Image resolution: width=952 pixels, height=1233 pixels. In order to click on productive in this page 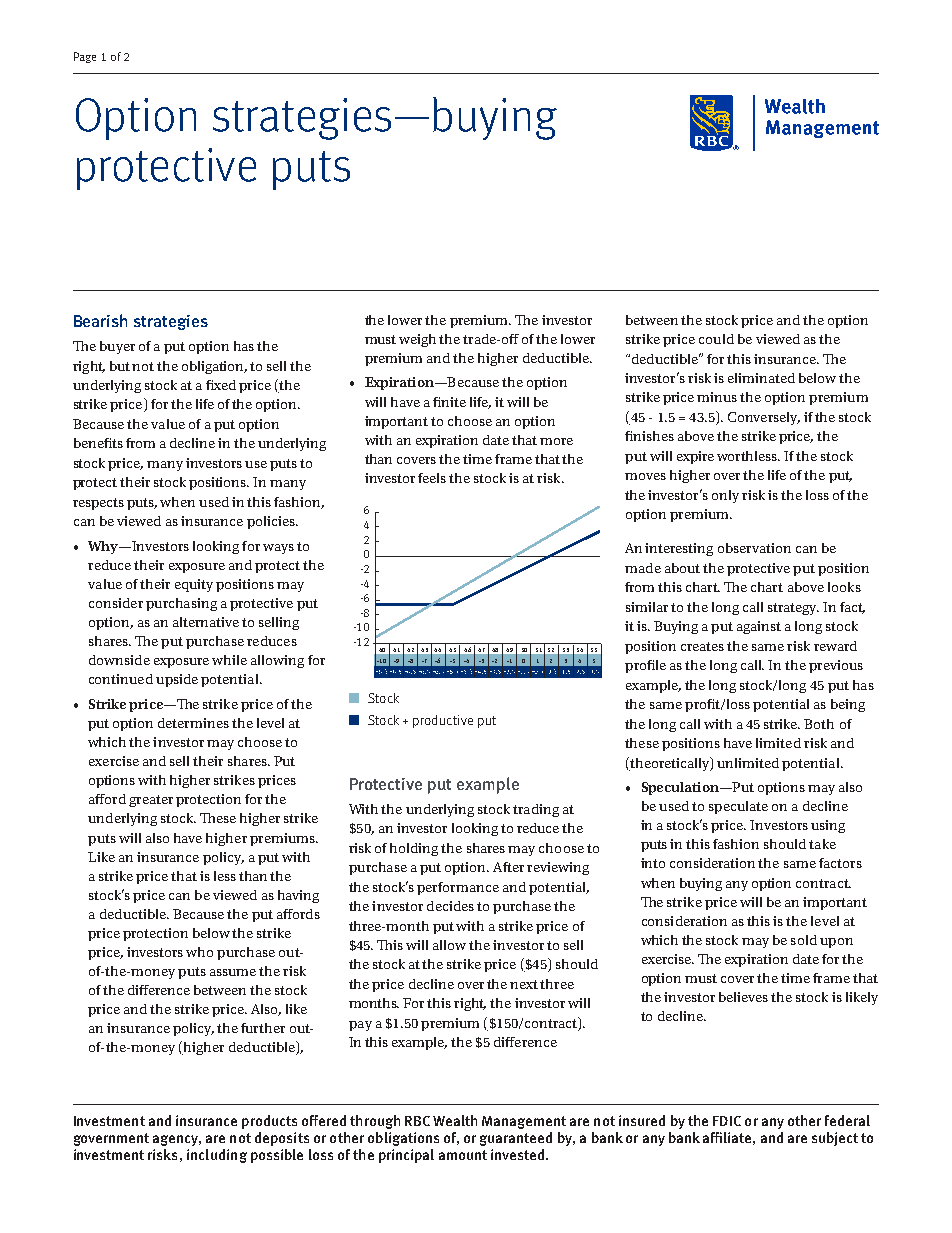, I will do `click(443, 721)`.
